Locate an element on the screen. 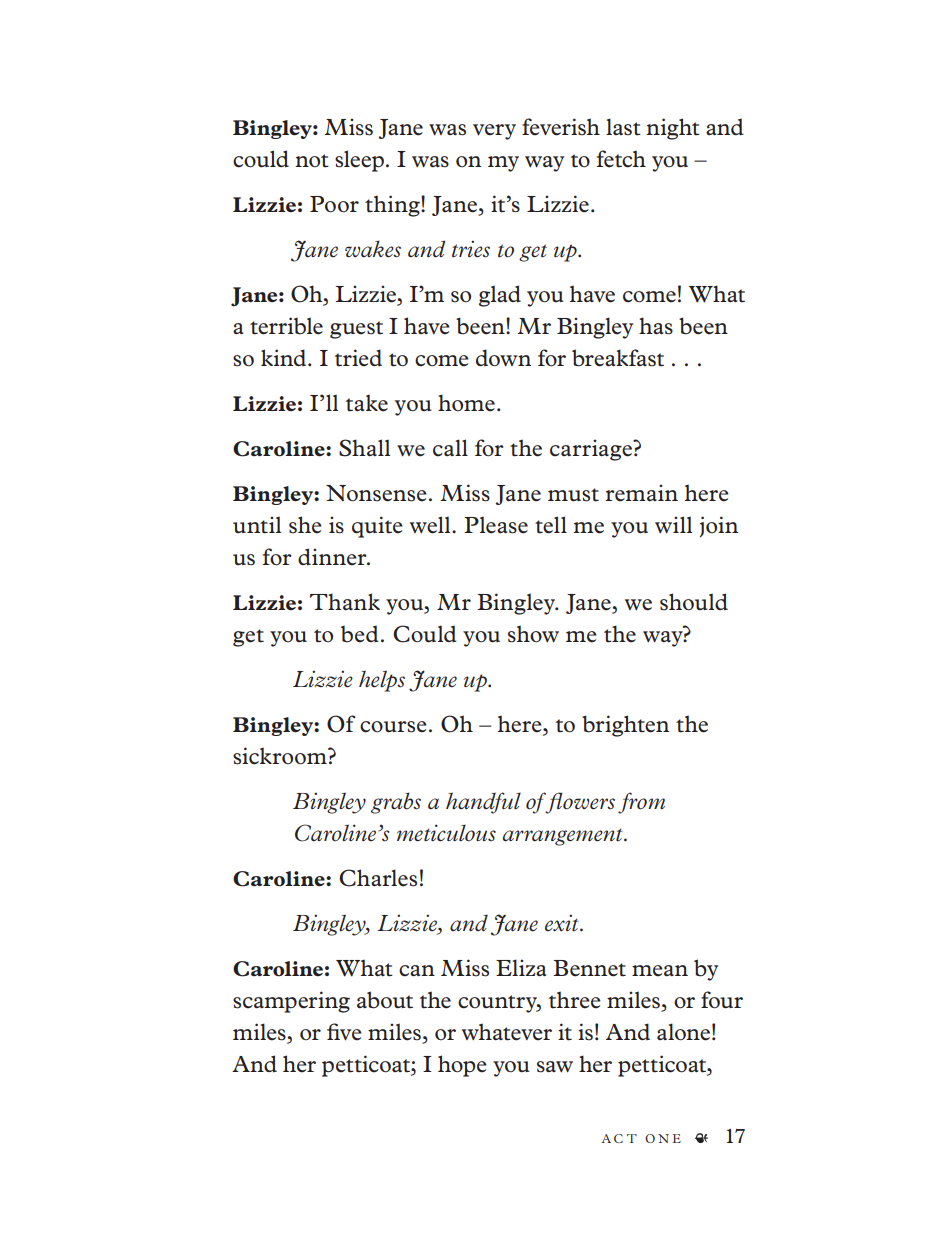 The image size is (952, 1233). Thank is located at coordinates (345, 602).
